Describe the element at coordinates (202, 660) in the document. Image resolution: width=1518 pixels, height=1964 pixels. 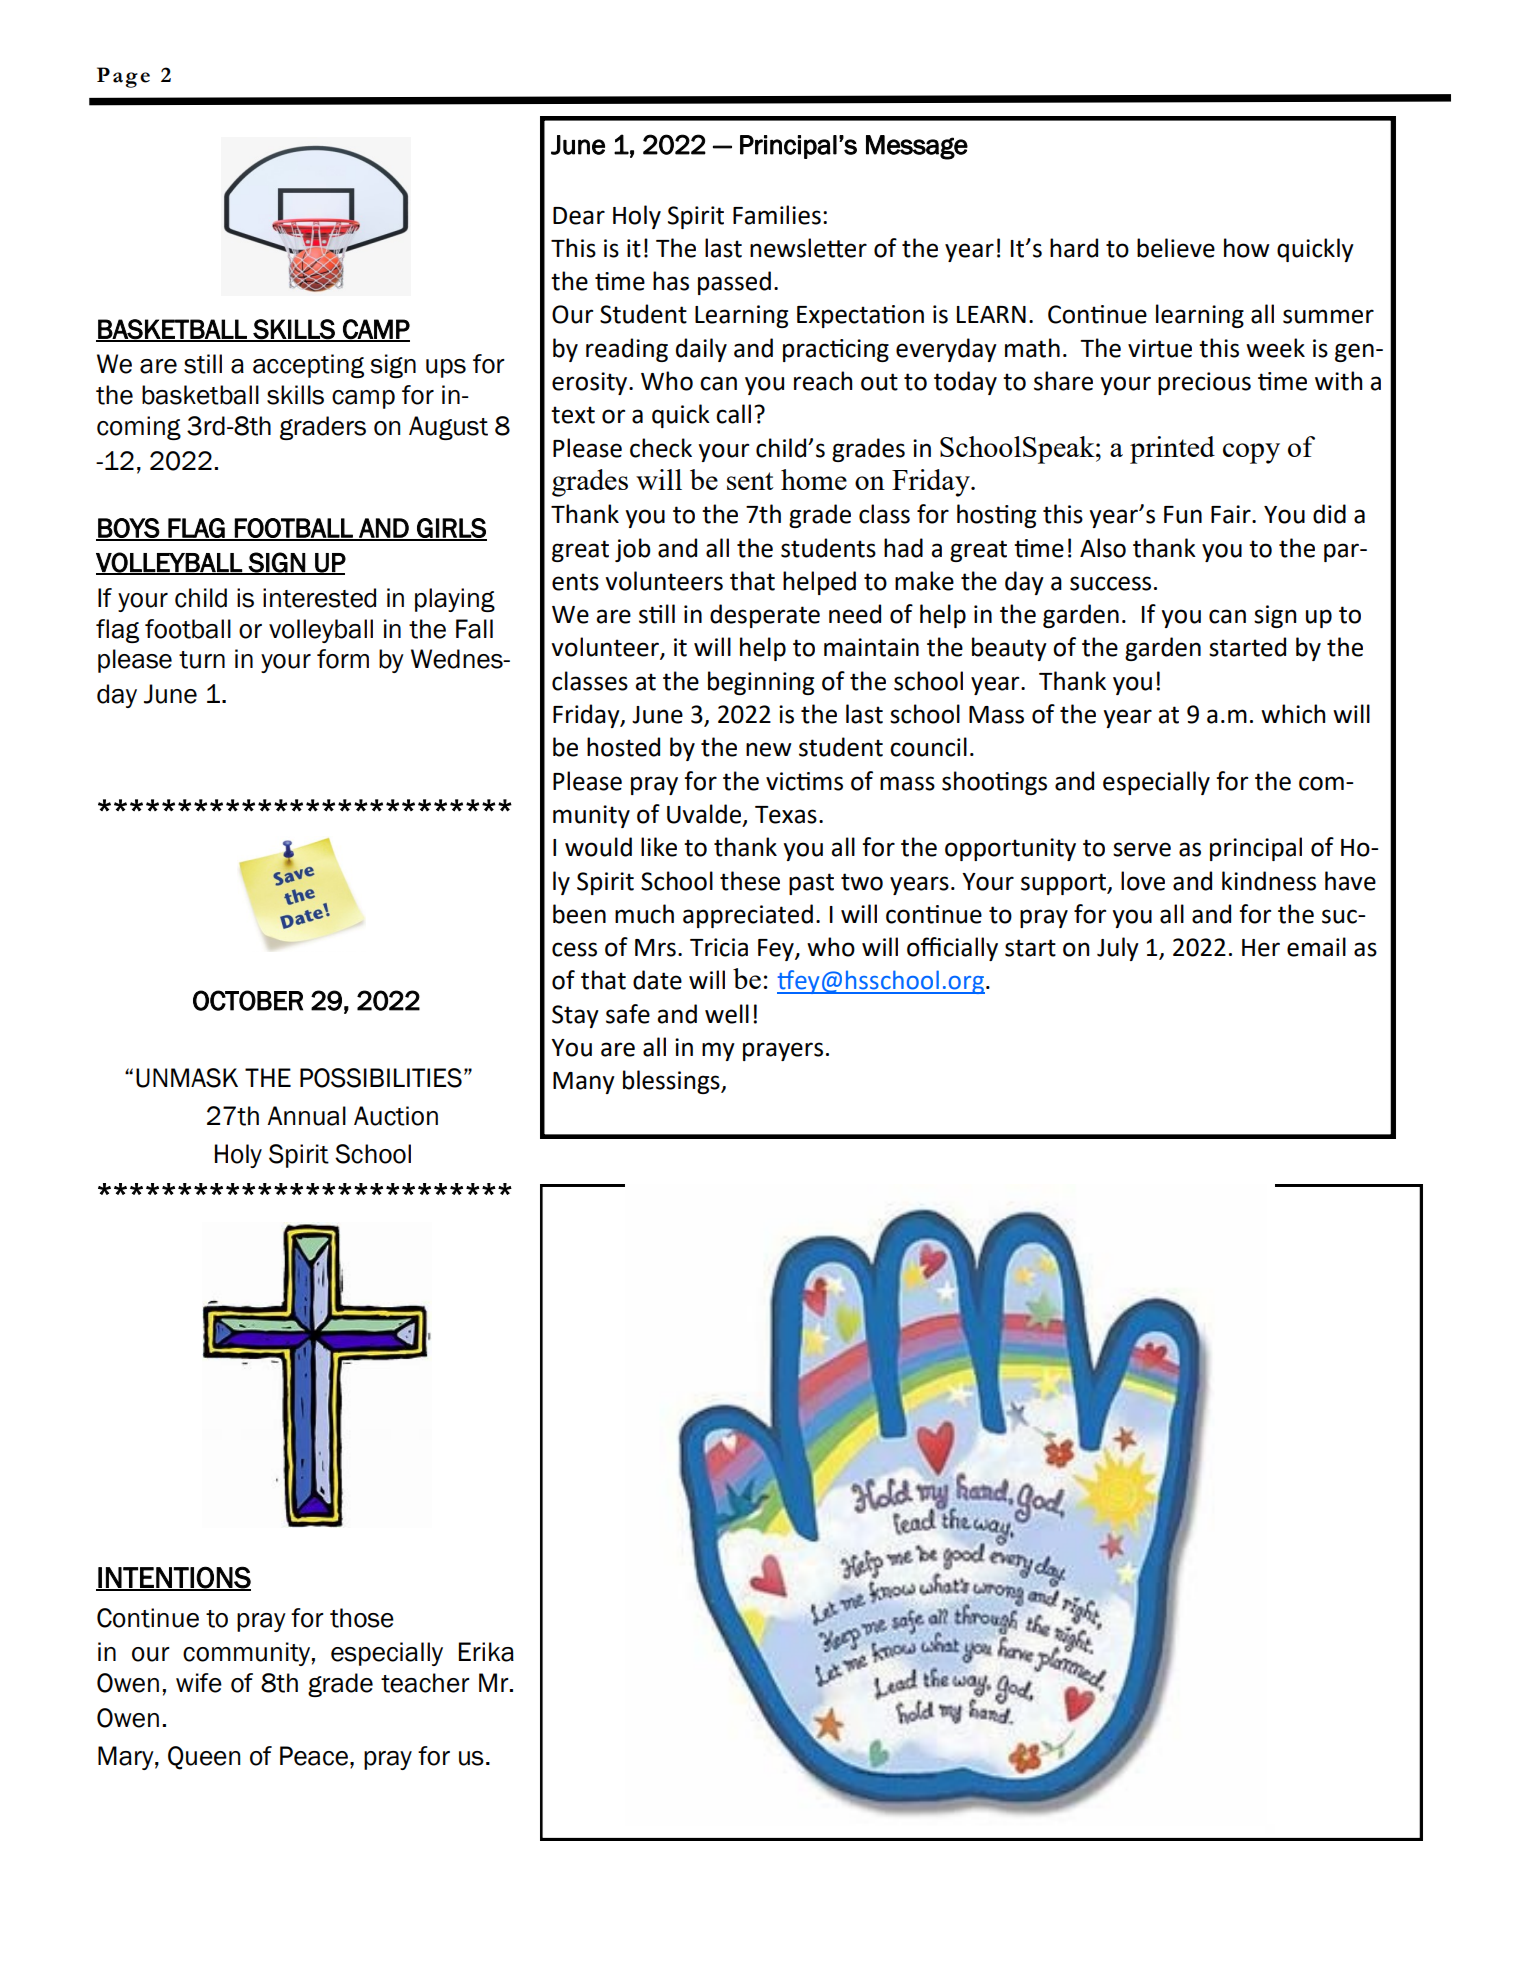
I see `turn` at that location.
